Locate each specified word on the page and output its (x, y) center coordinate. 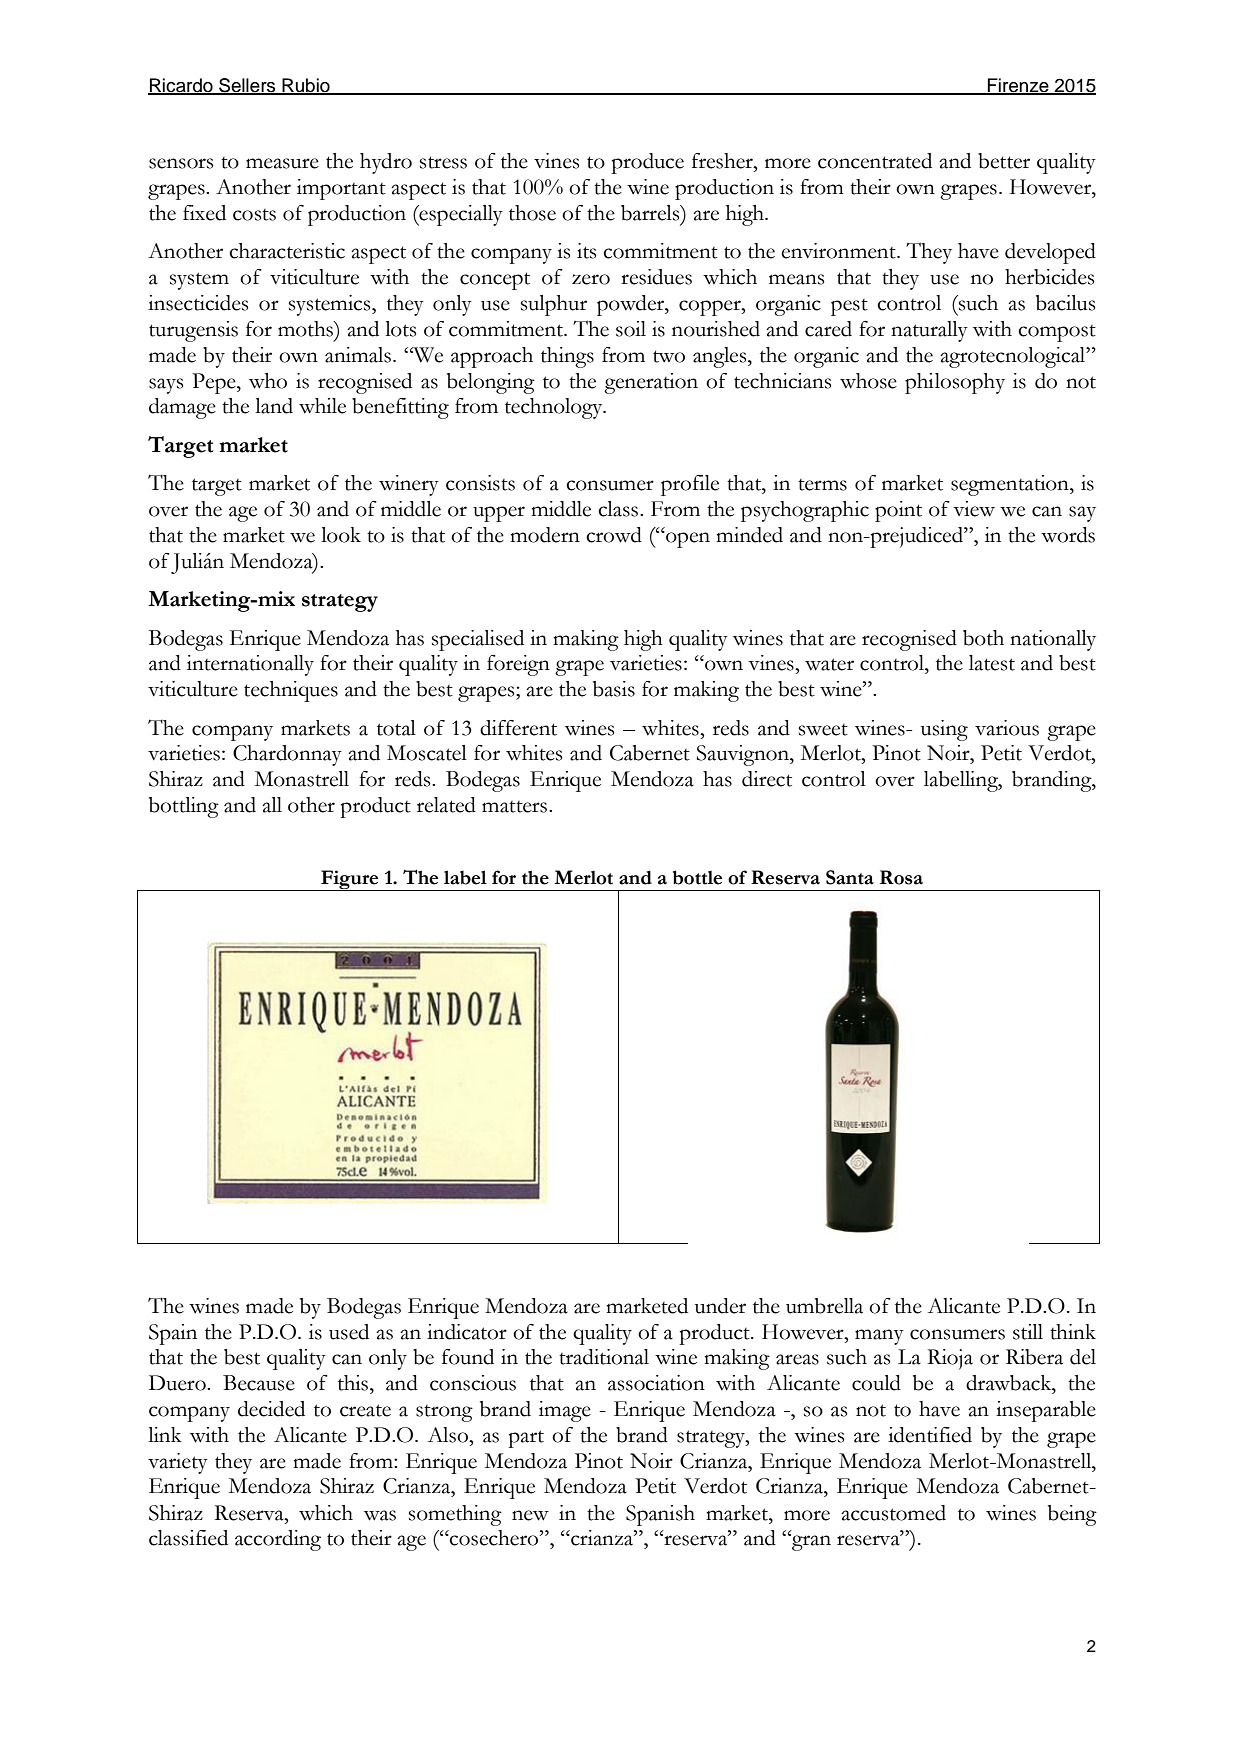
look (341, 535)
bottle (697, 877)
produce (648, 163)
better (1004, 161)
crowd (614, 535)
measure (282, 163)
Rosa (901, 877)
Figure (350, 880)
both (983, 638)
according (278, 1540)
